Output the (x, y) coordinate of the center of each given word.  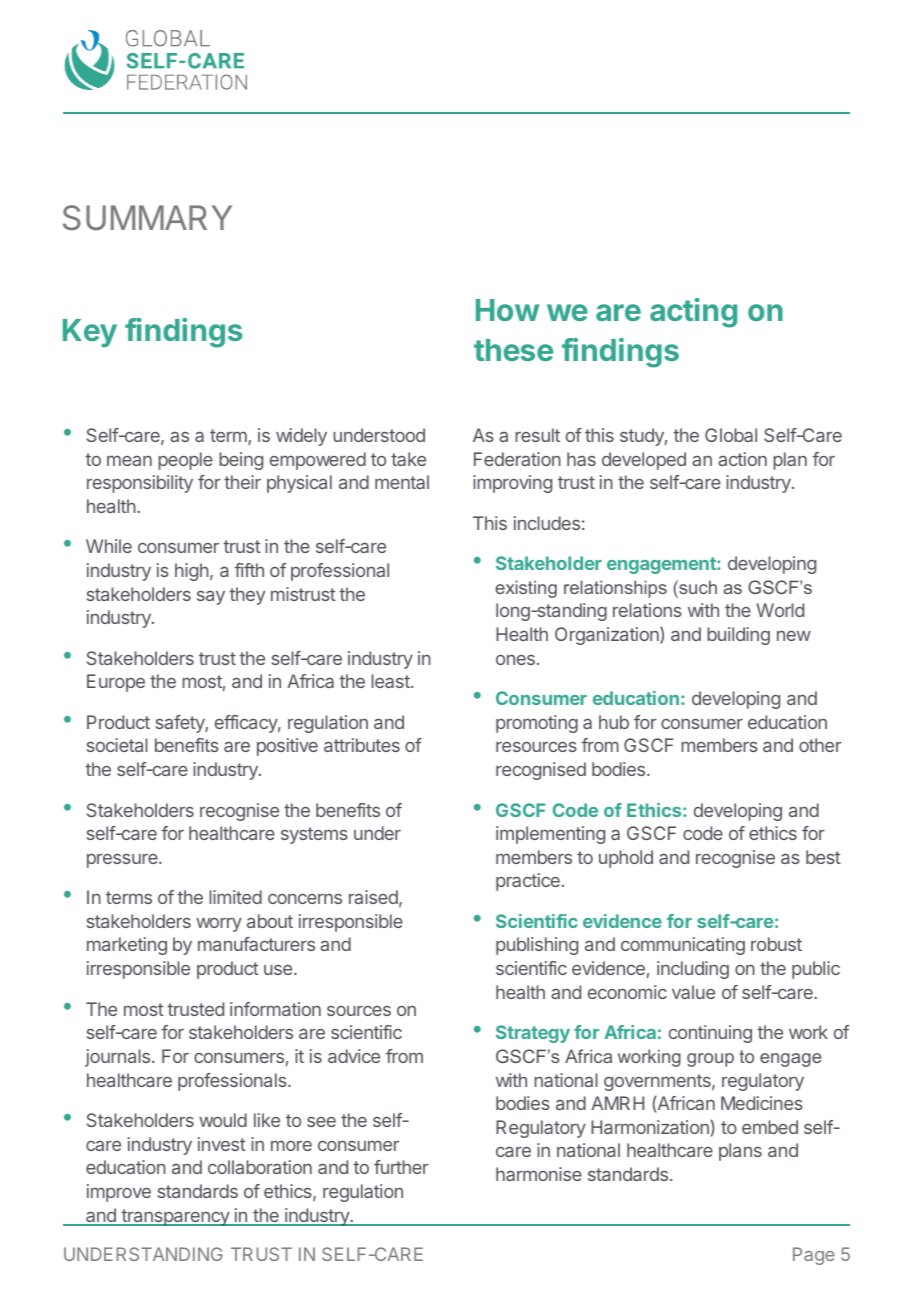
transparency (175, 1217)
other (820, 745)
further (401, 1167)
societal (117, 745)
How (507, 310)
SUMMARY (147, 218)
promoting (537, 724)
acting (693, 313)
